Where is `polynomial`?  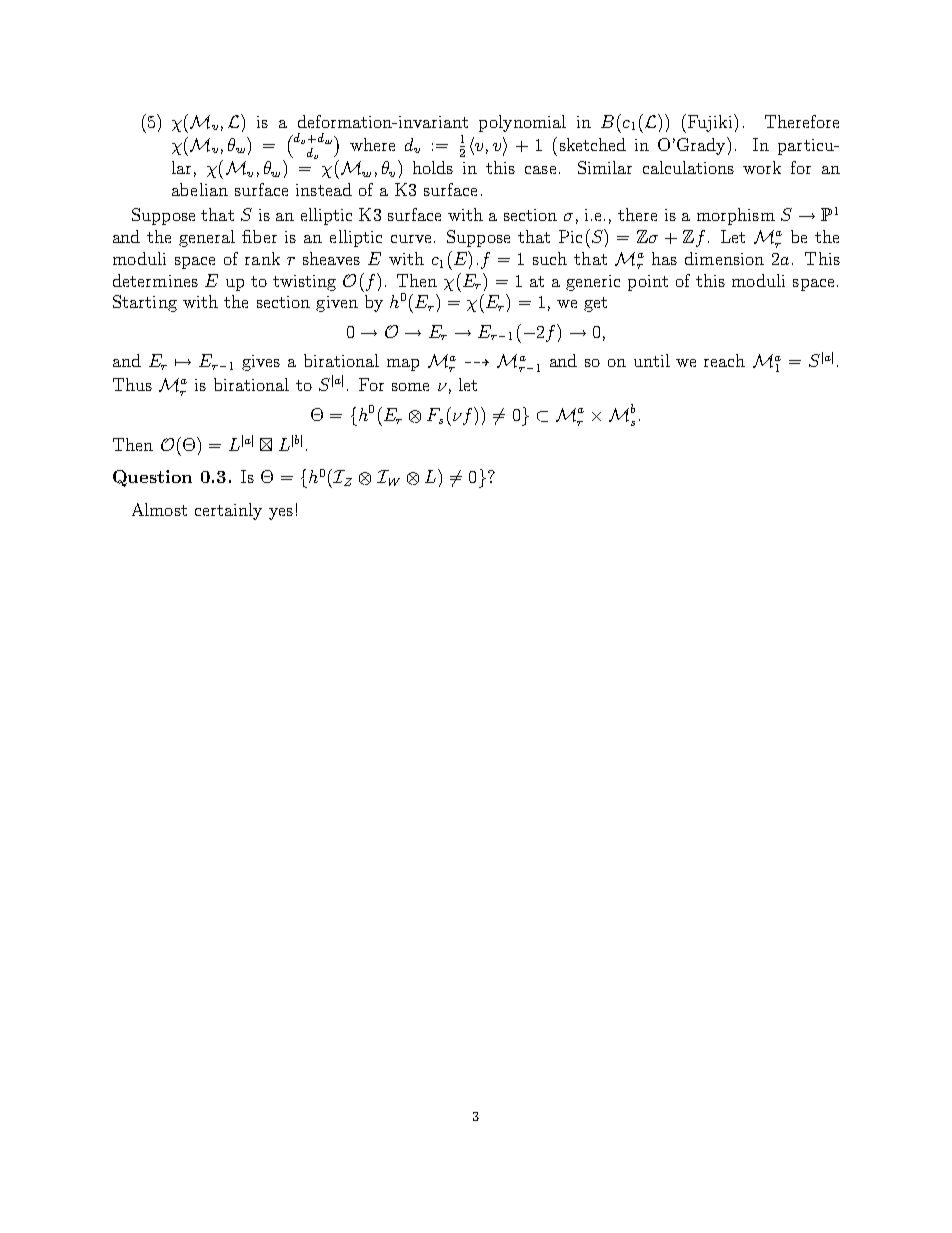 polynomial is located at coordinates (522, 123).
